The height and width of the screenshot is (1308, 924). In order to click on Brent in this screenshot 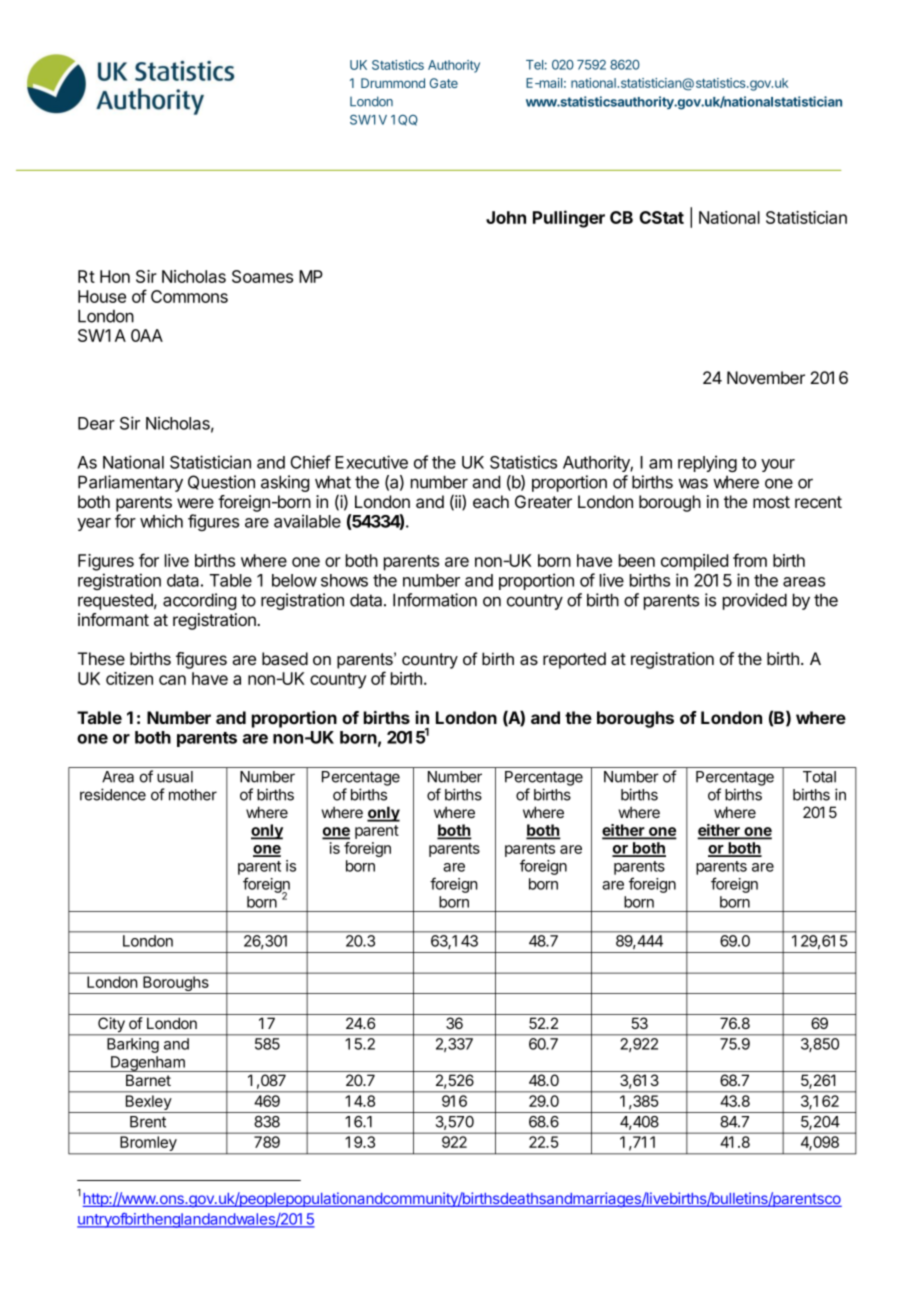, I will do `click(148, 1122)`.
